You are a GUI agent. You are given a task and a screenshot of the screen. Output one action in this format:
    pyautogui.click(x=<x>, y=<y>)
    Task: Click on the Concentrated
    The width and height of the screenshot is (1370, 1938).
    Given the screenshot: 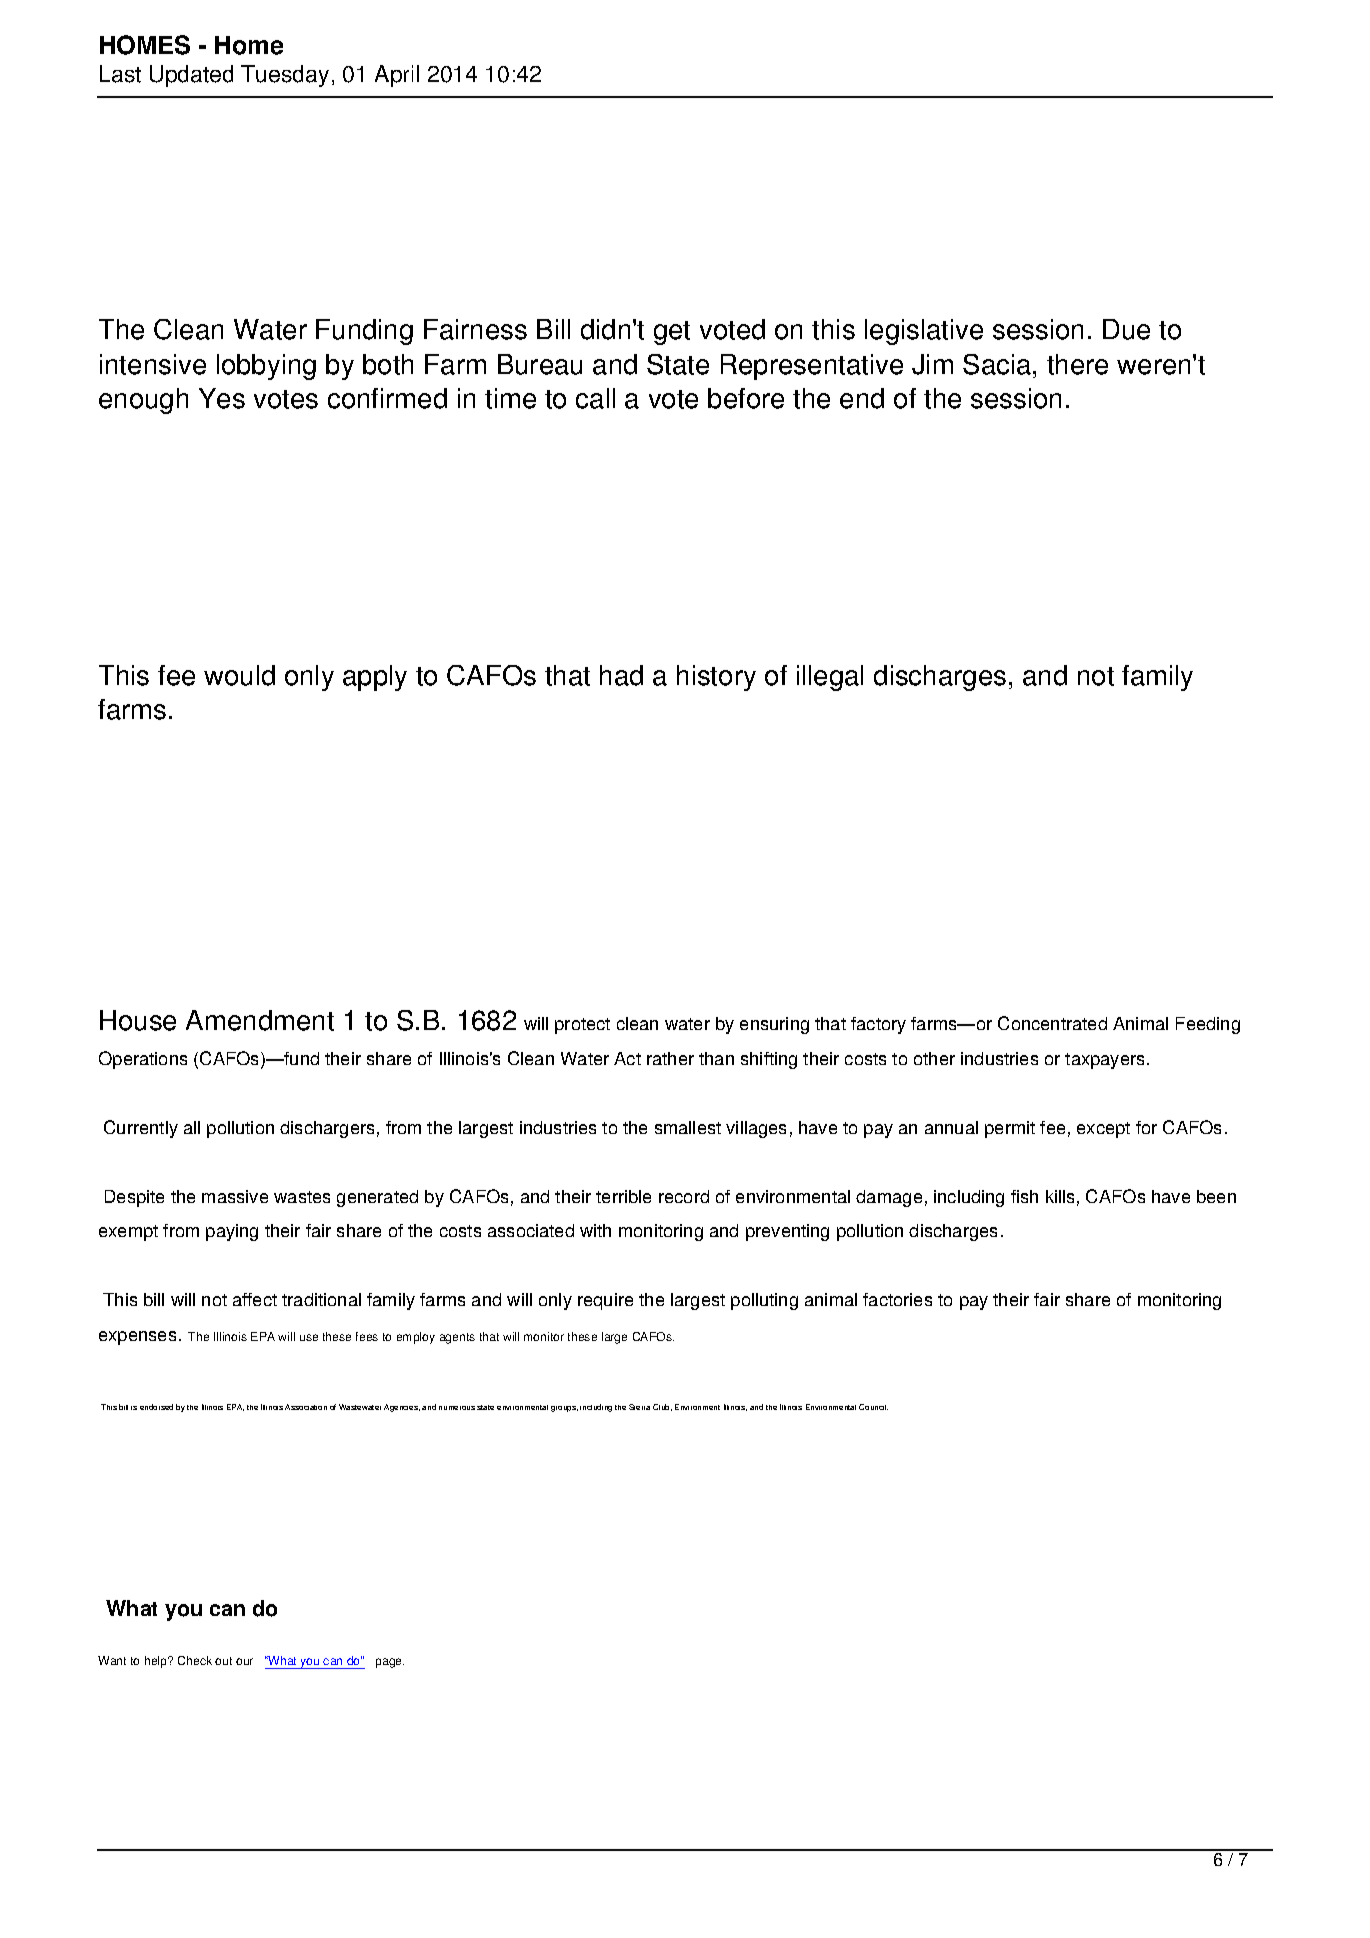 What is the action you would take?
    pyautogui.click(x=1052, y=1023)
